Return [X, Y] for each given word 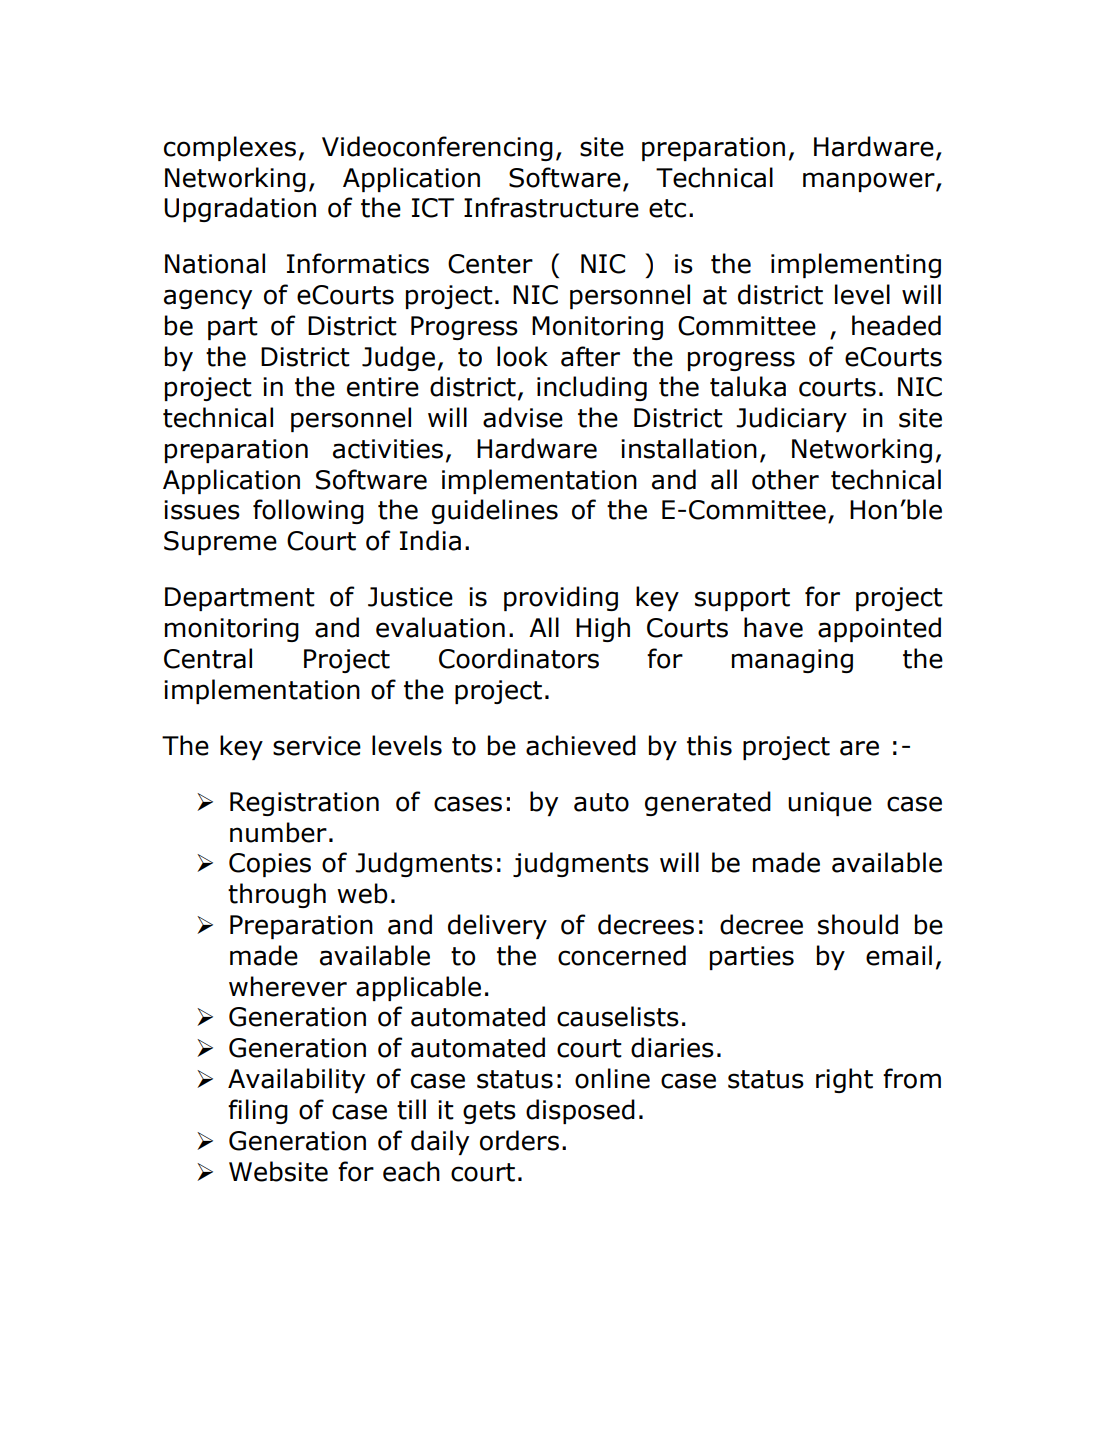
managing [792, 661]
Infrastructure [551, 207]
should [858, 924]
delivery [497, 926]
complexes [230, 148]
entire [383, 387]
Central [208, 658]
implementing [856, 265]
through [277, 895]
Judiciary [791, 419]
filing [258, 1111]
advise [523, 417]
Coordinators [519, 658]
